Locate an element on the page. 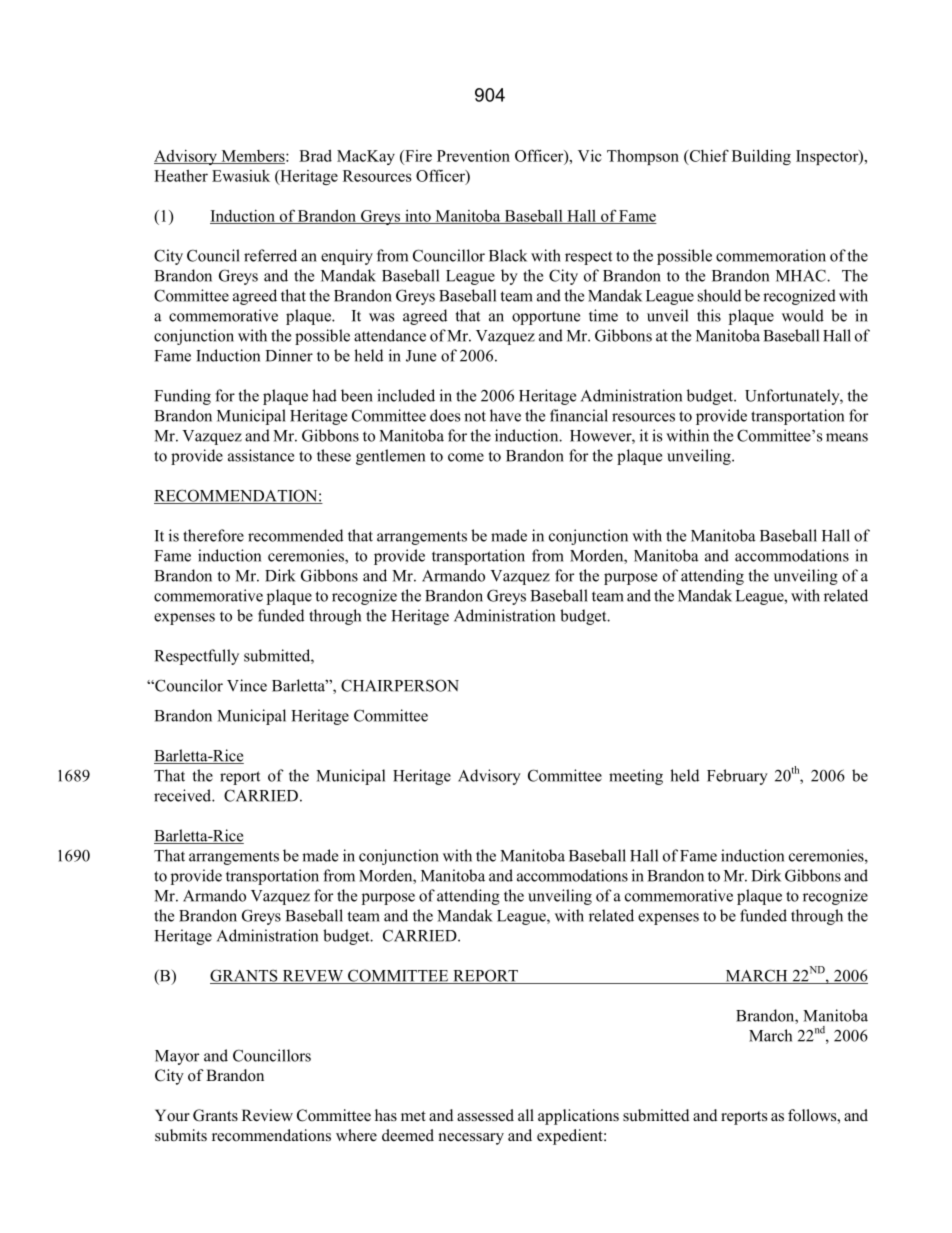  Building is located at coordinates (761, 157).
